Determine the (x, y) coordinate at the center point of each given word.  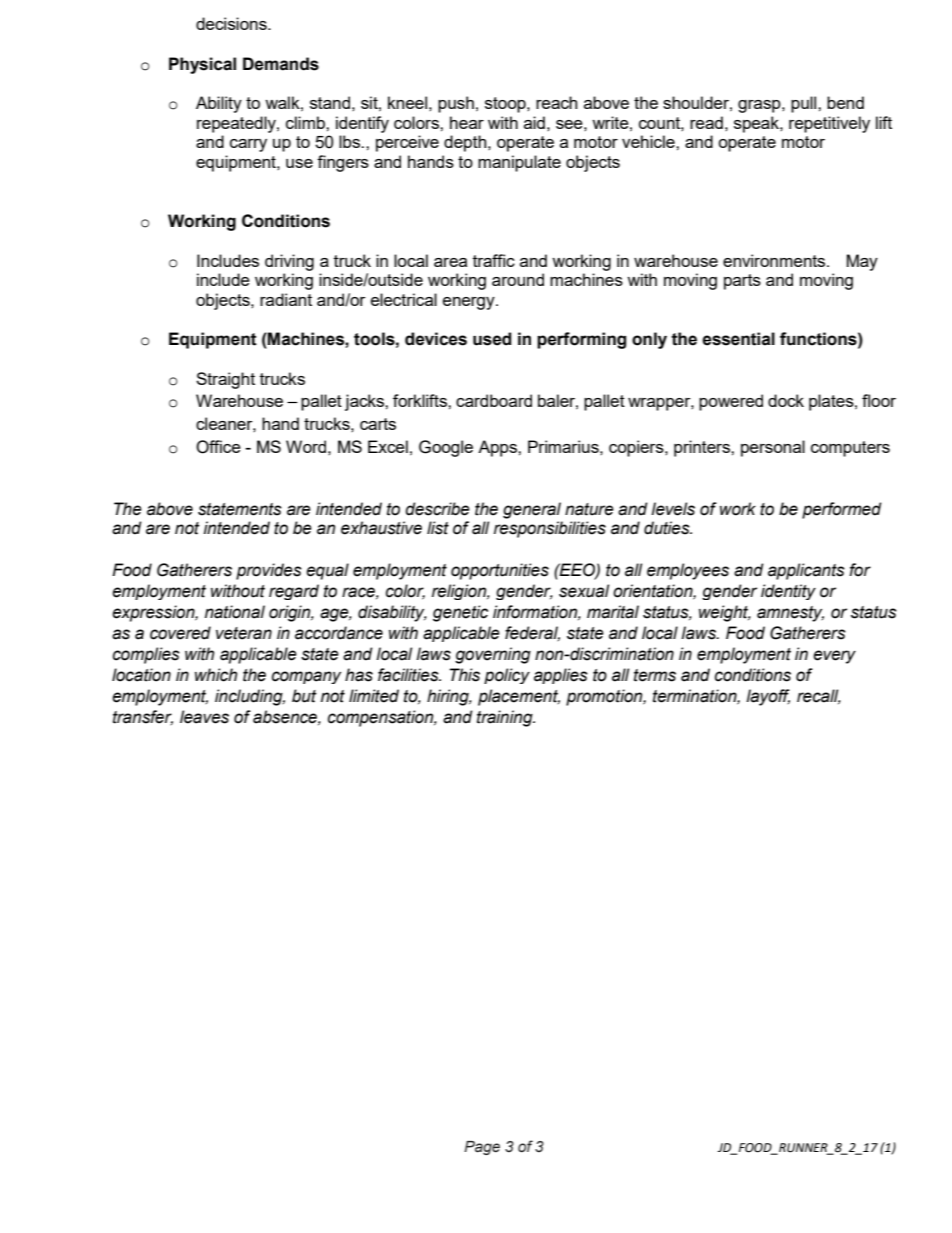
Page (482, 1148)
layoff (768, 697)
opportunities (500, 571)
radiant (286, 299)
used (492, 339)
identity (788, 592)
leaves (204, 717)
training (506, 718)
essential (738, 339)
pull (805, 104)
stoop (506, 105)
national (235, 612)
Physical (202, 65)
